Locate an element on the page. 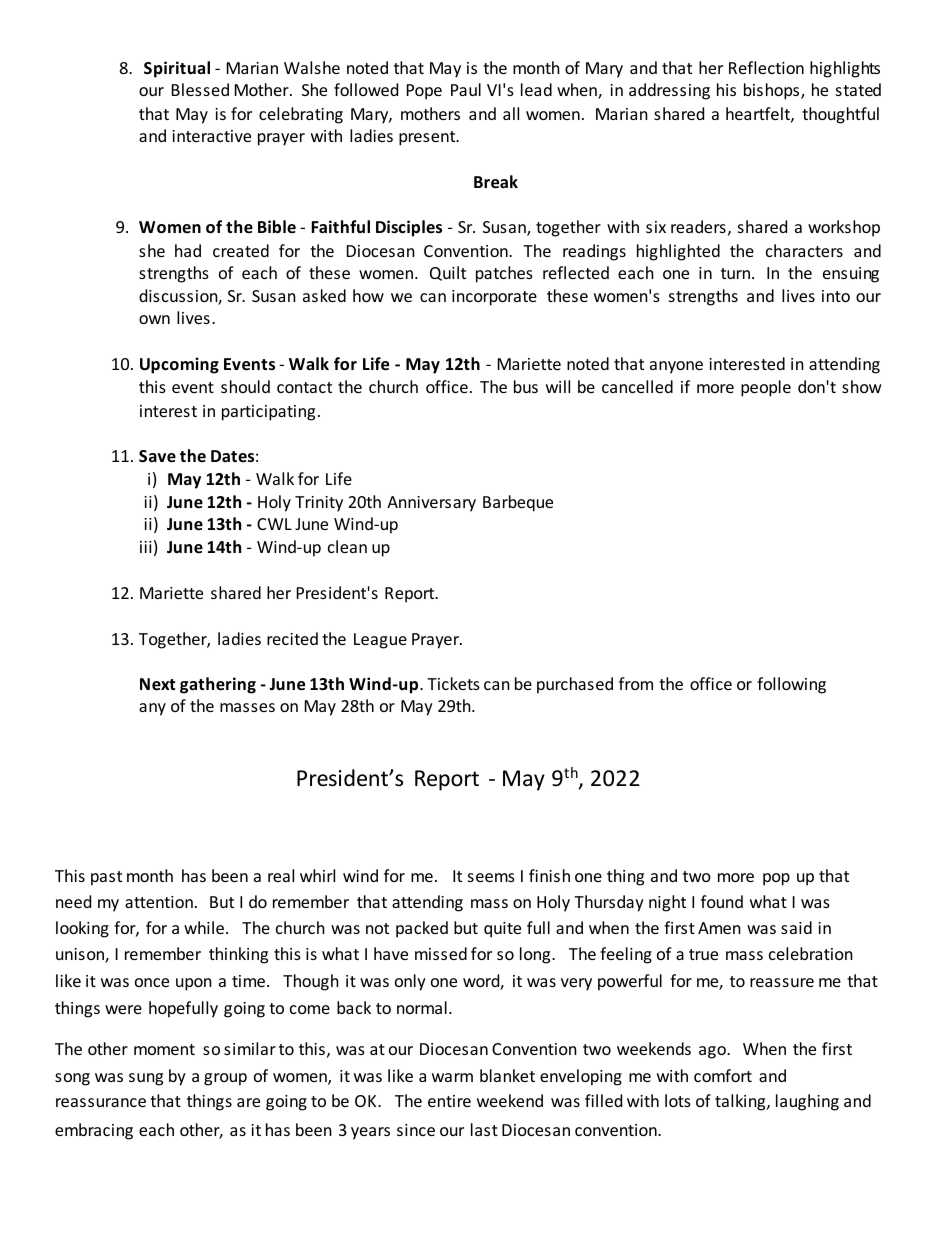  Paul is located at coordinates (466, 89).
